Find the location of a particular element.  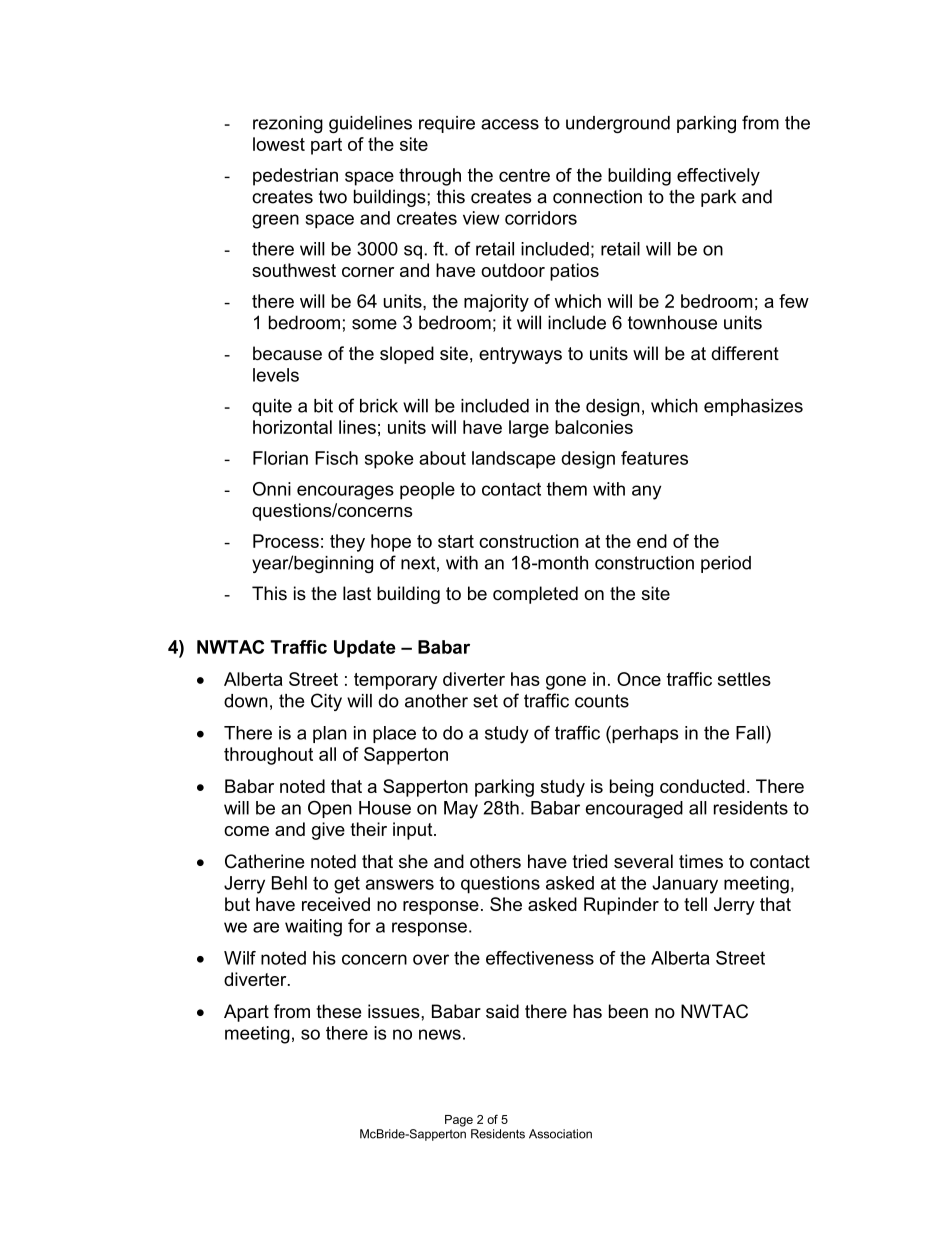

Open is located at coordinates (330, 809).
